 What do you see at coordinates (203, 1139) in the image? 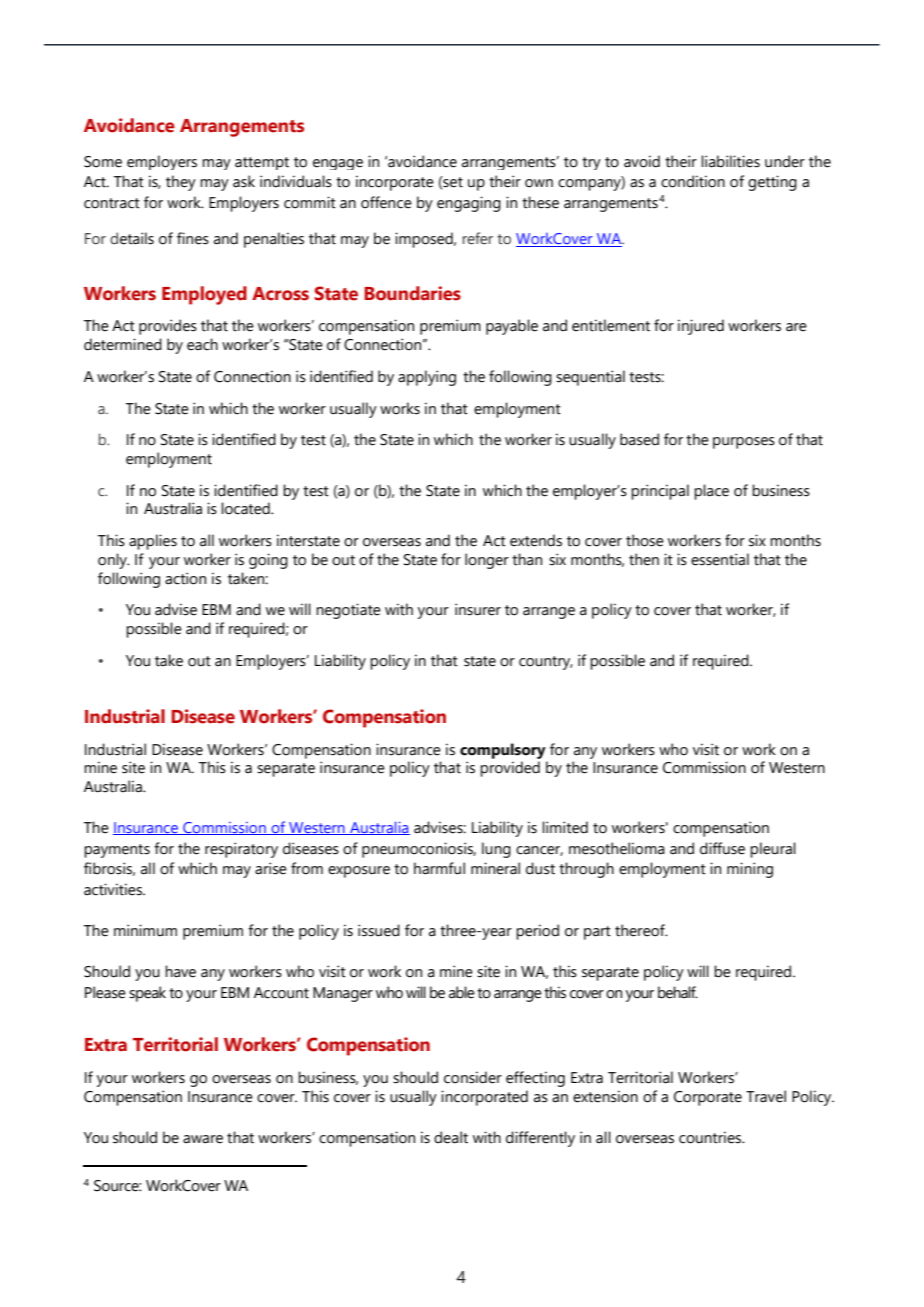
I see `aware` at bounding box center [203, 1139].
